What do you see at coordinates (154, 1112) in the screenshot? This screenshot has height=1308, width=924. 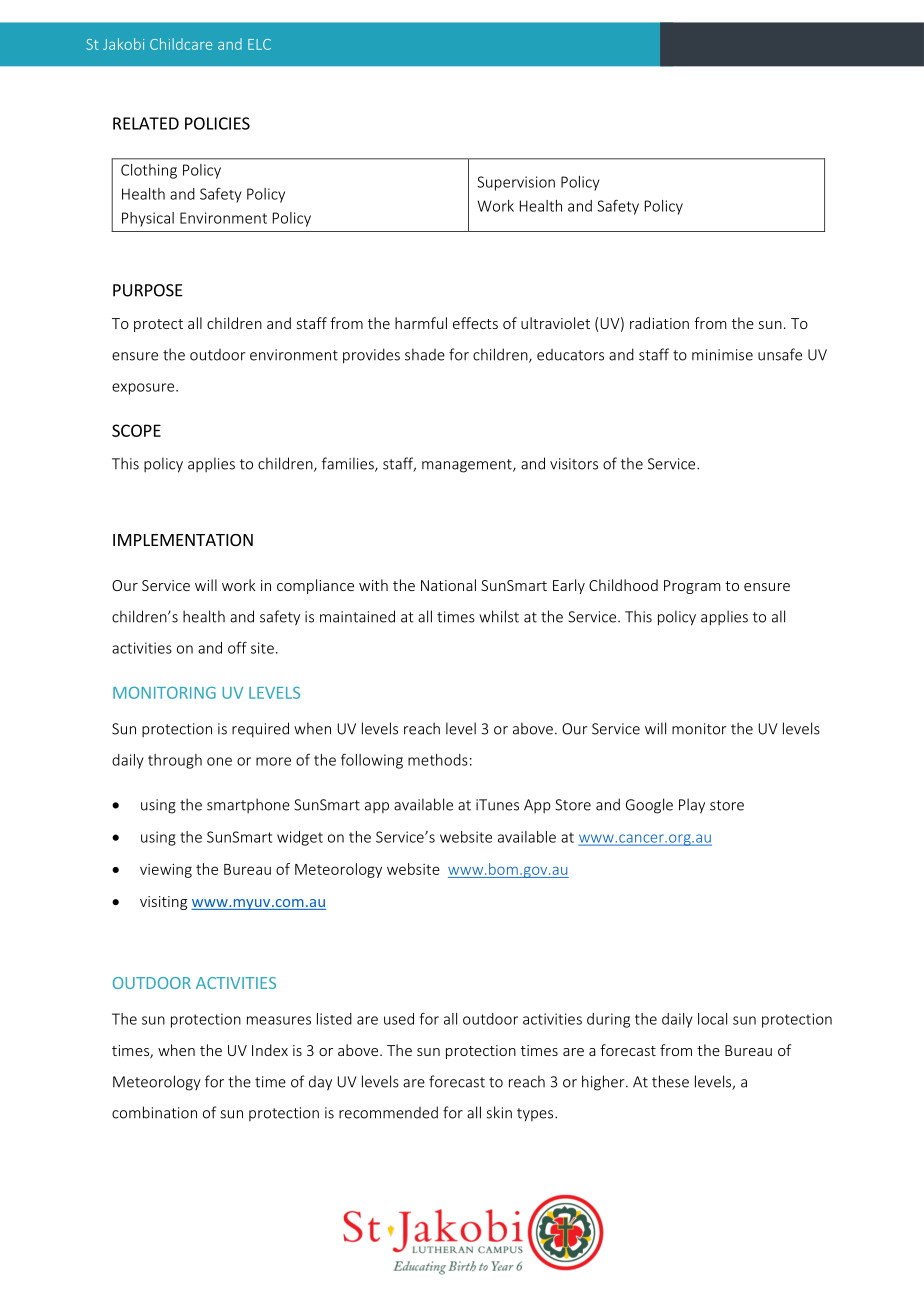 I see `combination` at bounding box center [154, 1112].
